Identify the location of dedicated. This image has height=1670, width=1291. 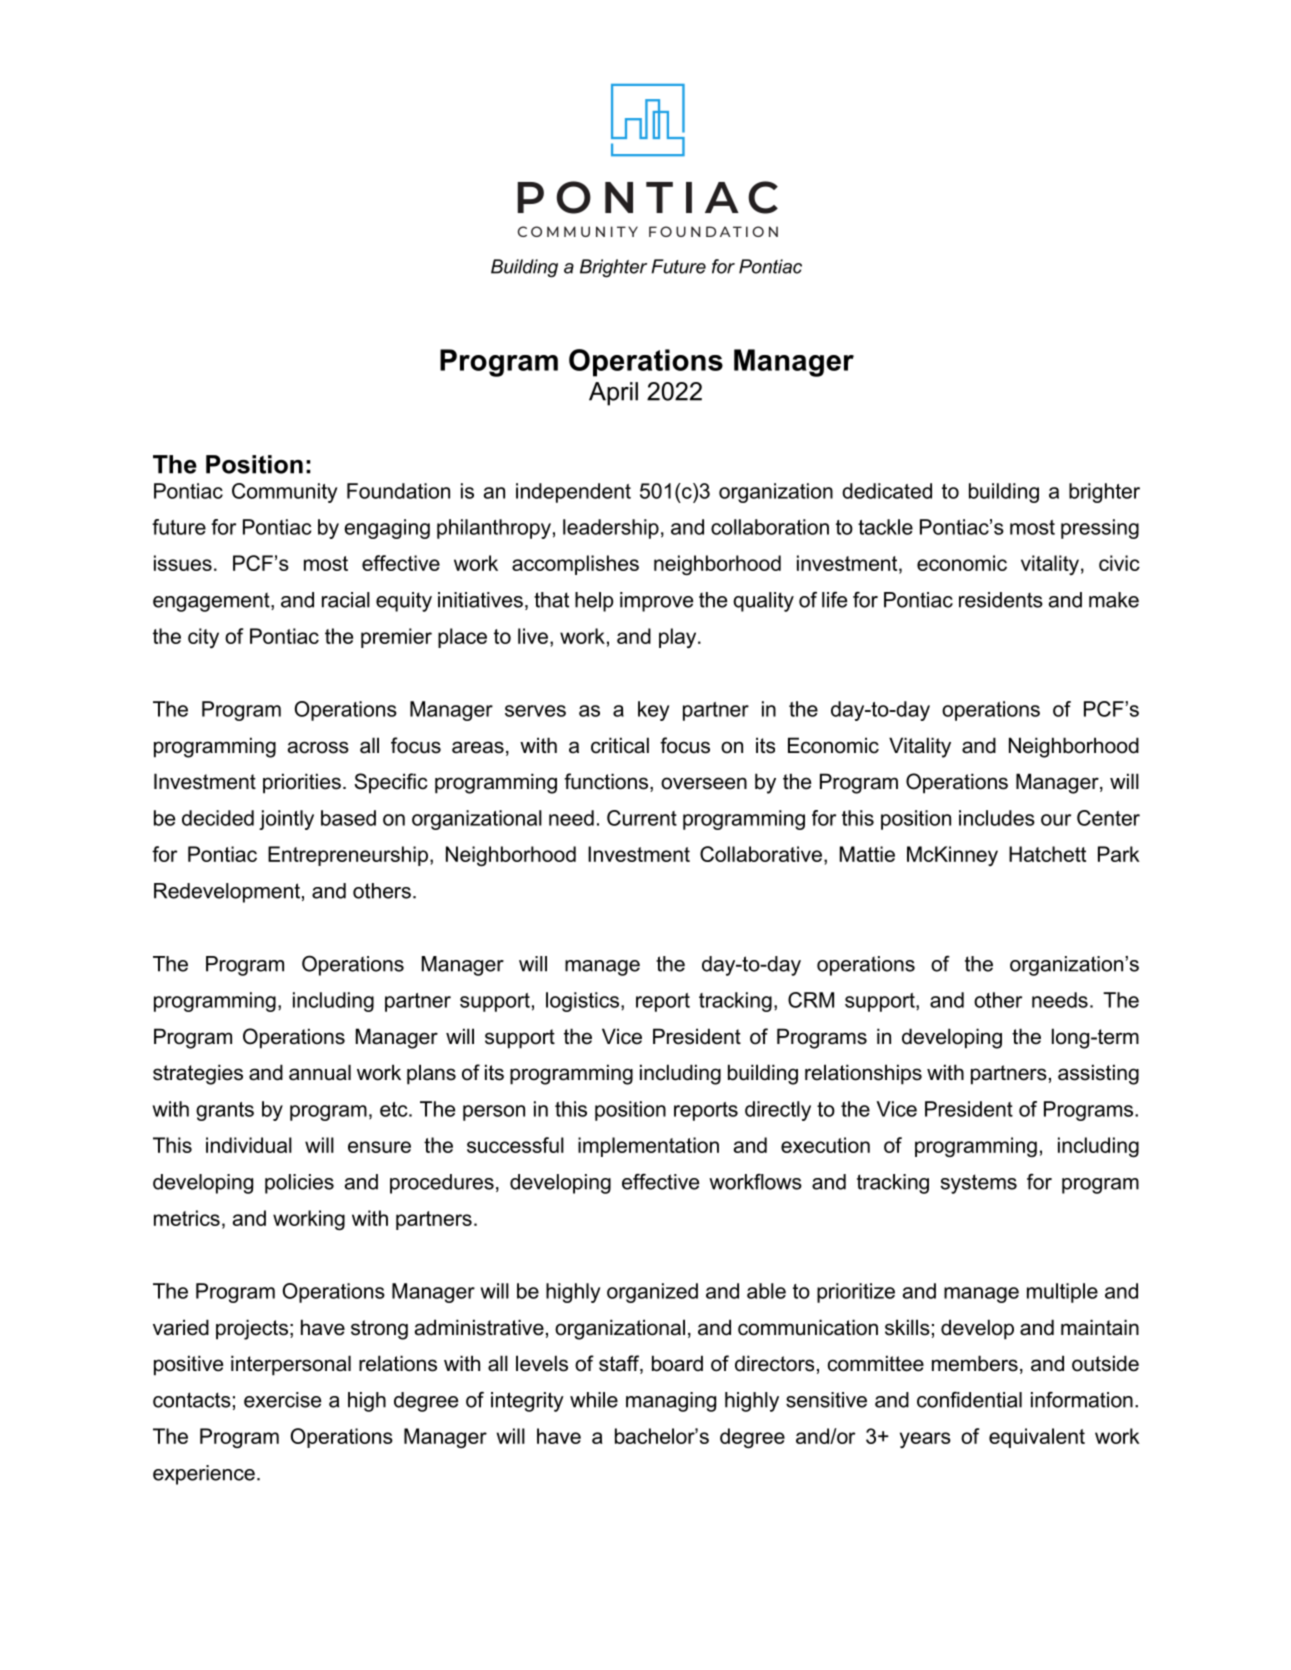
(887, 491).
